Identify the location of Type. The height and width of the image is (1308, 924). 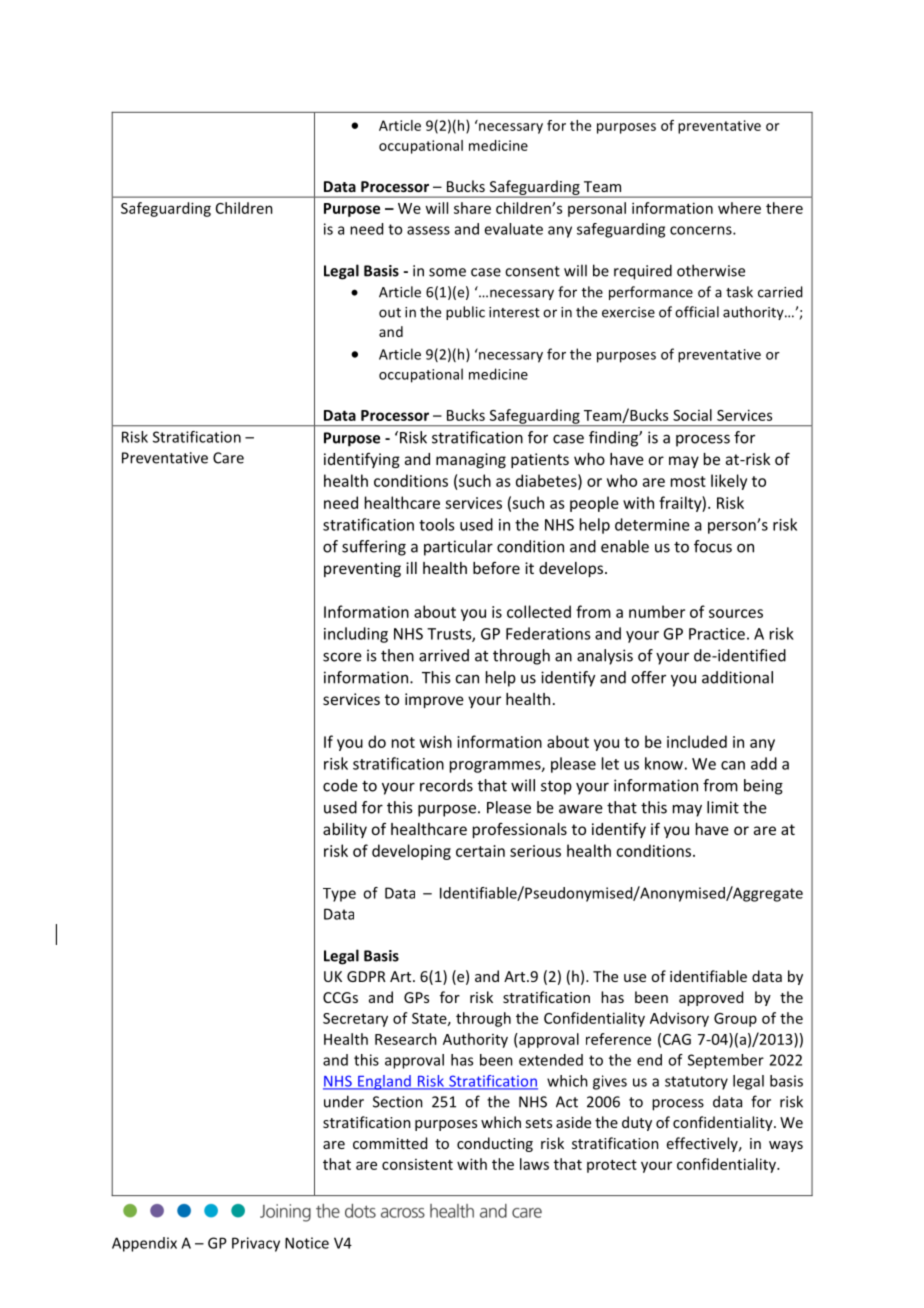
(339, 895).
